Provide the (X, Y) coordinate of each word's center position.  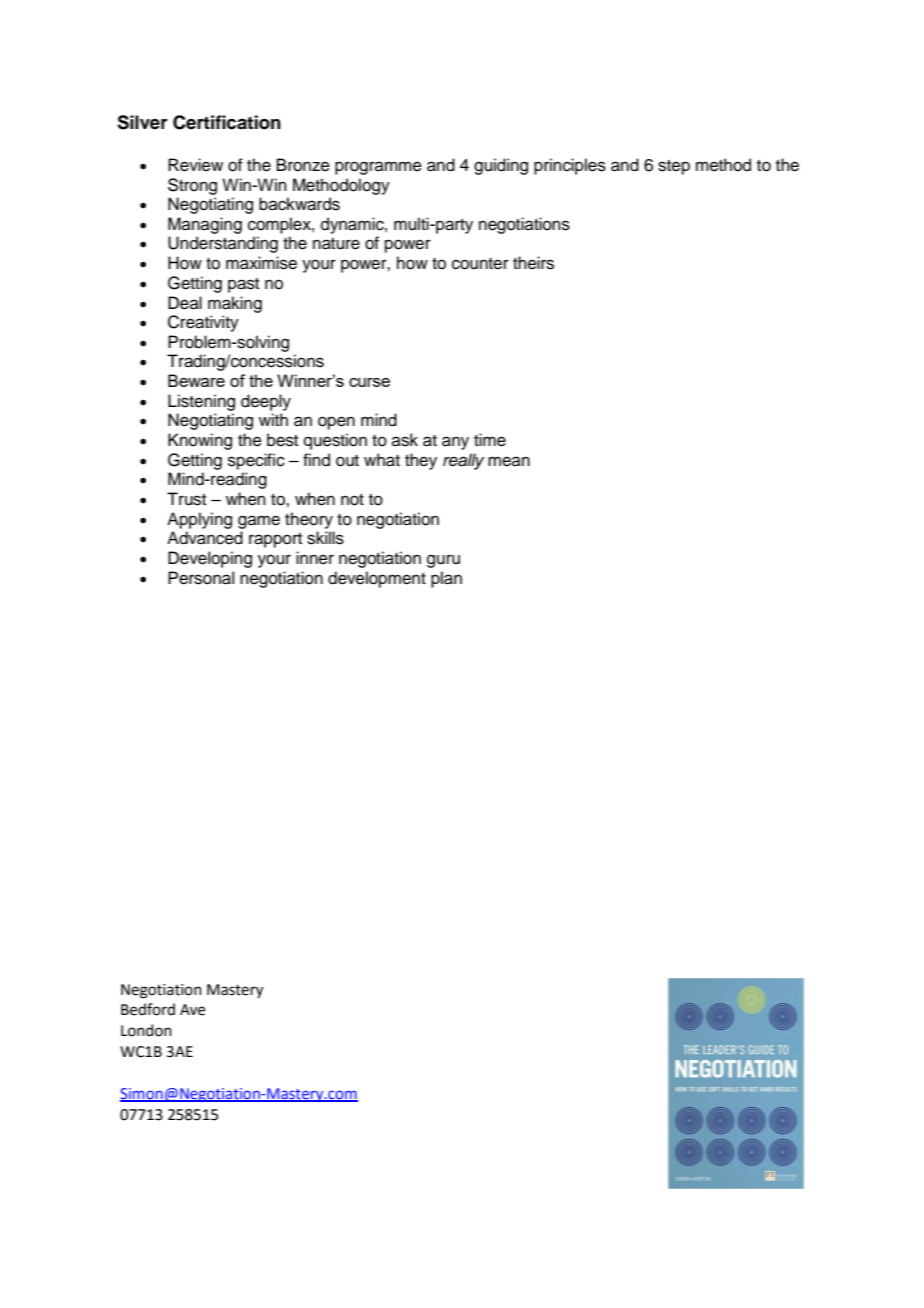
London (146, 1030)
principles (570, 166)
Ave (192, 1010)
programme (378, 168)
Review (195, 165)
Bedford (148, 1009)
